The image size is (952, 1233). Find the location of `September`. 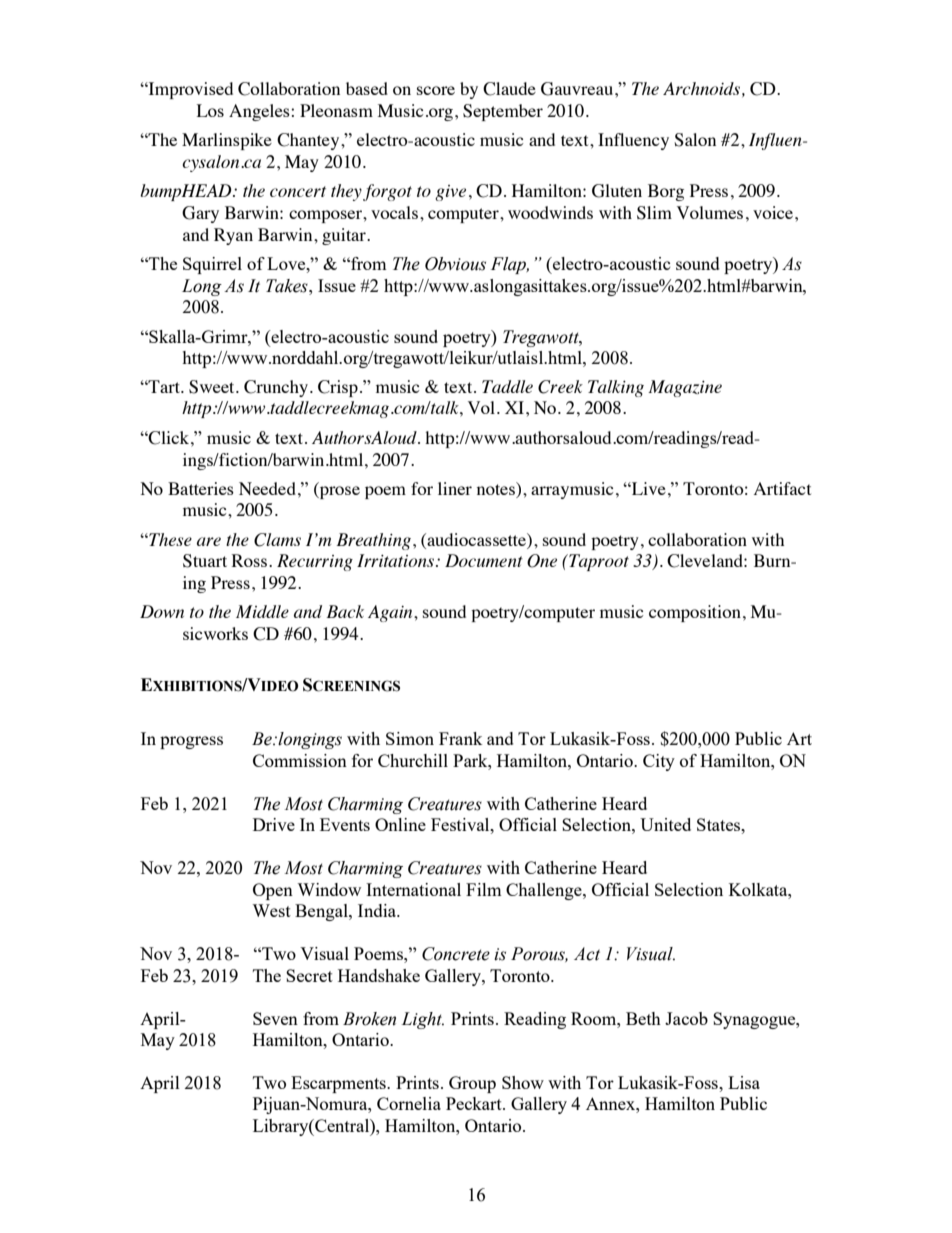

September is located at coordinates (503, 112).
